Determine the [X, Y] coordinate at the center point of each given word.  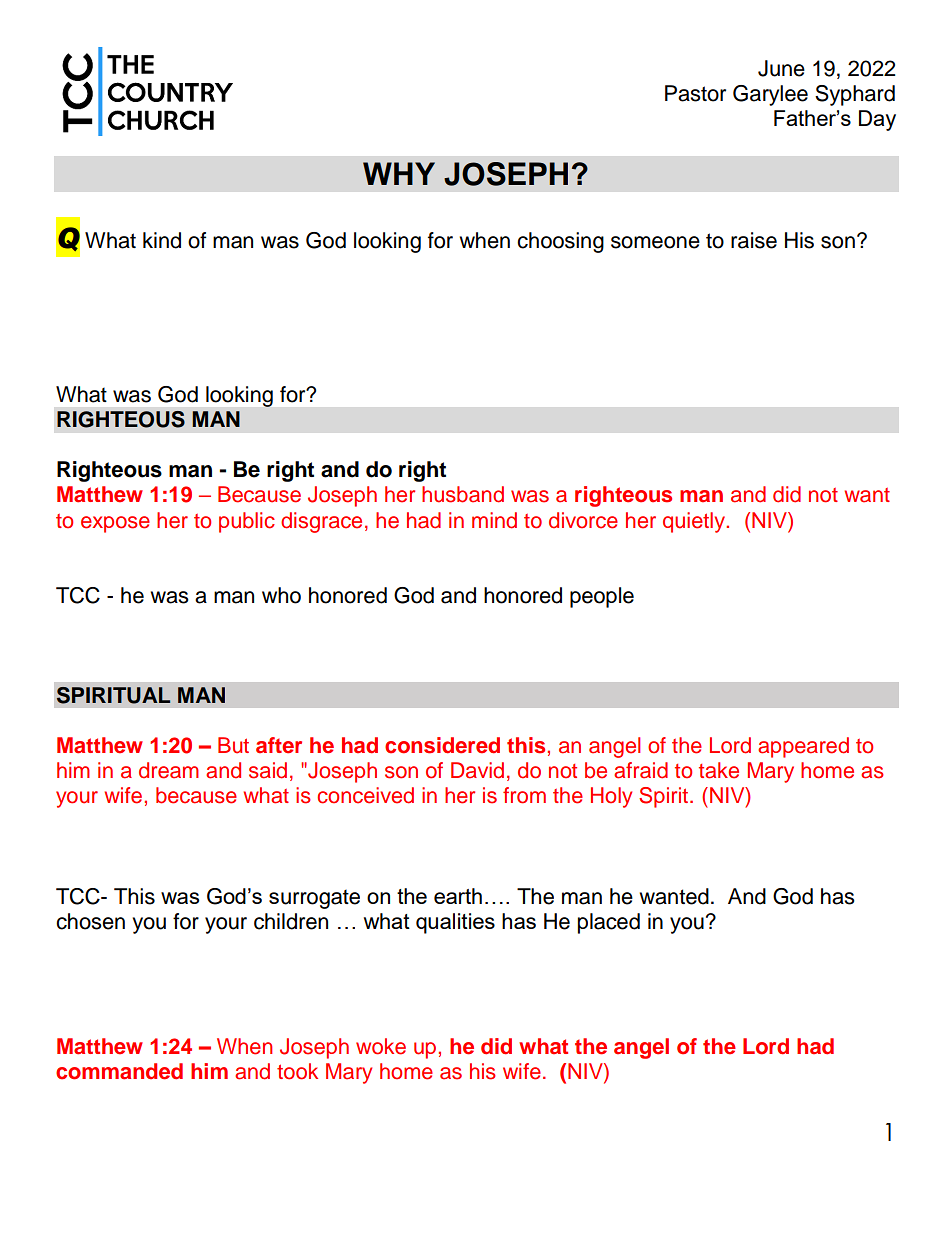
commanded [119, 1071]
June [781, 68]
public [247, 522]
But [233, 745]
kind [162, 240]
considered [442, 745]
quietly [695, 522]
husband [463, 494]
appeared [803, 747]
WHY [399, 173]
